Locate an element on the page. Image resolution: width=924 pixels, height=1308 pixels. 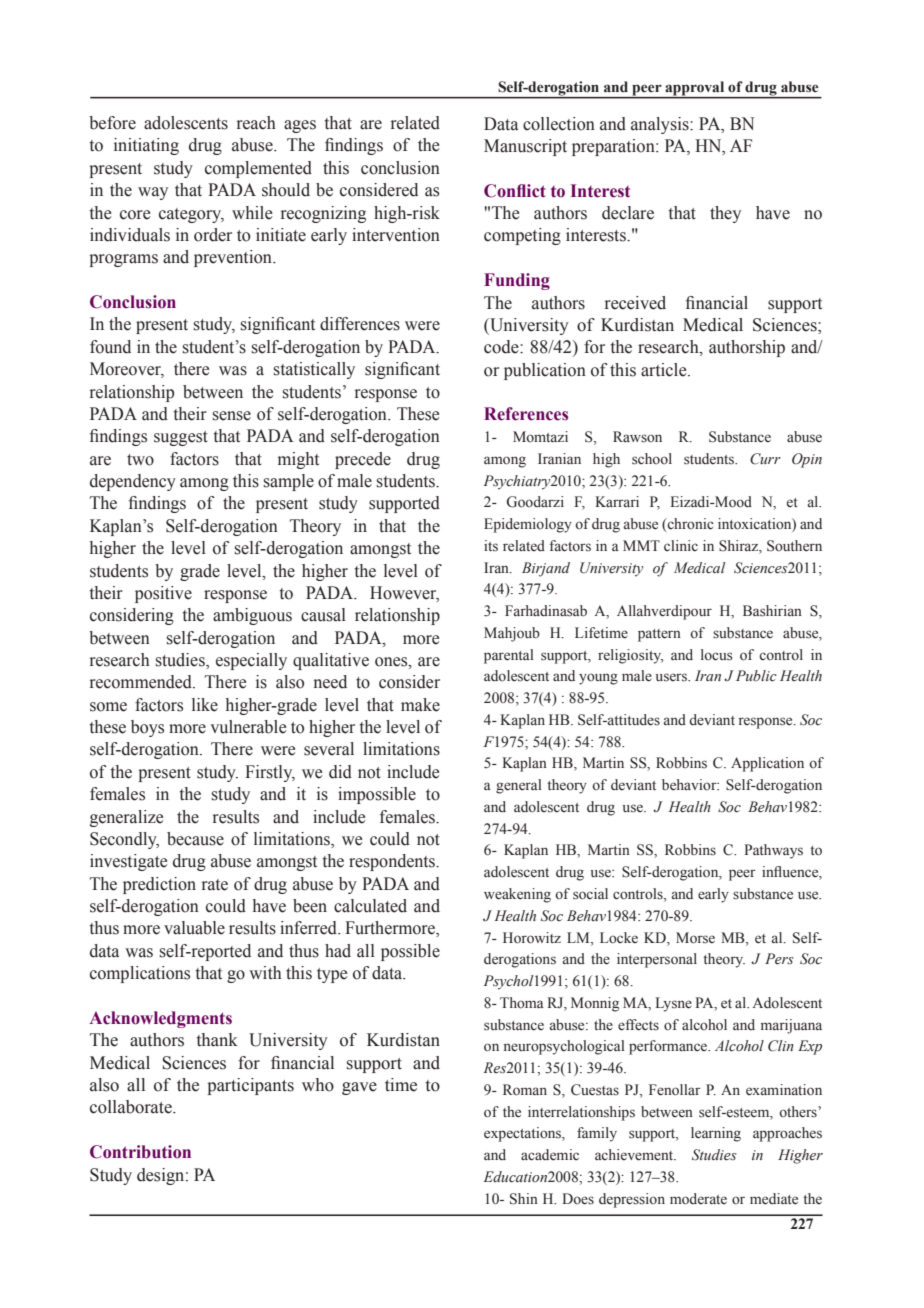
approval is located at coordinates (695, 88).
